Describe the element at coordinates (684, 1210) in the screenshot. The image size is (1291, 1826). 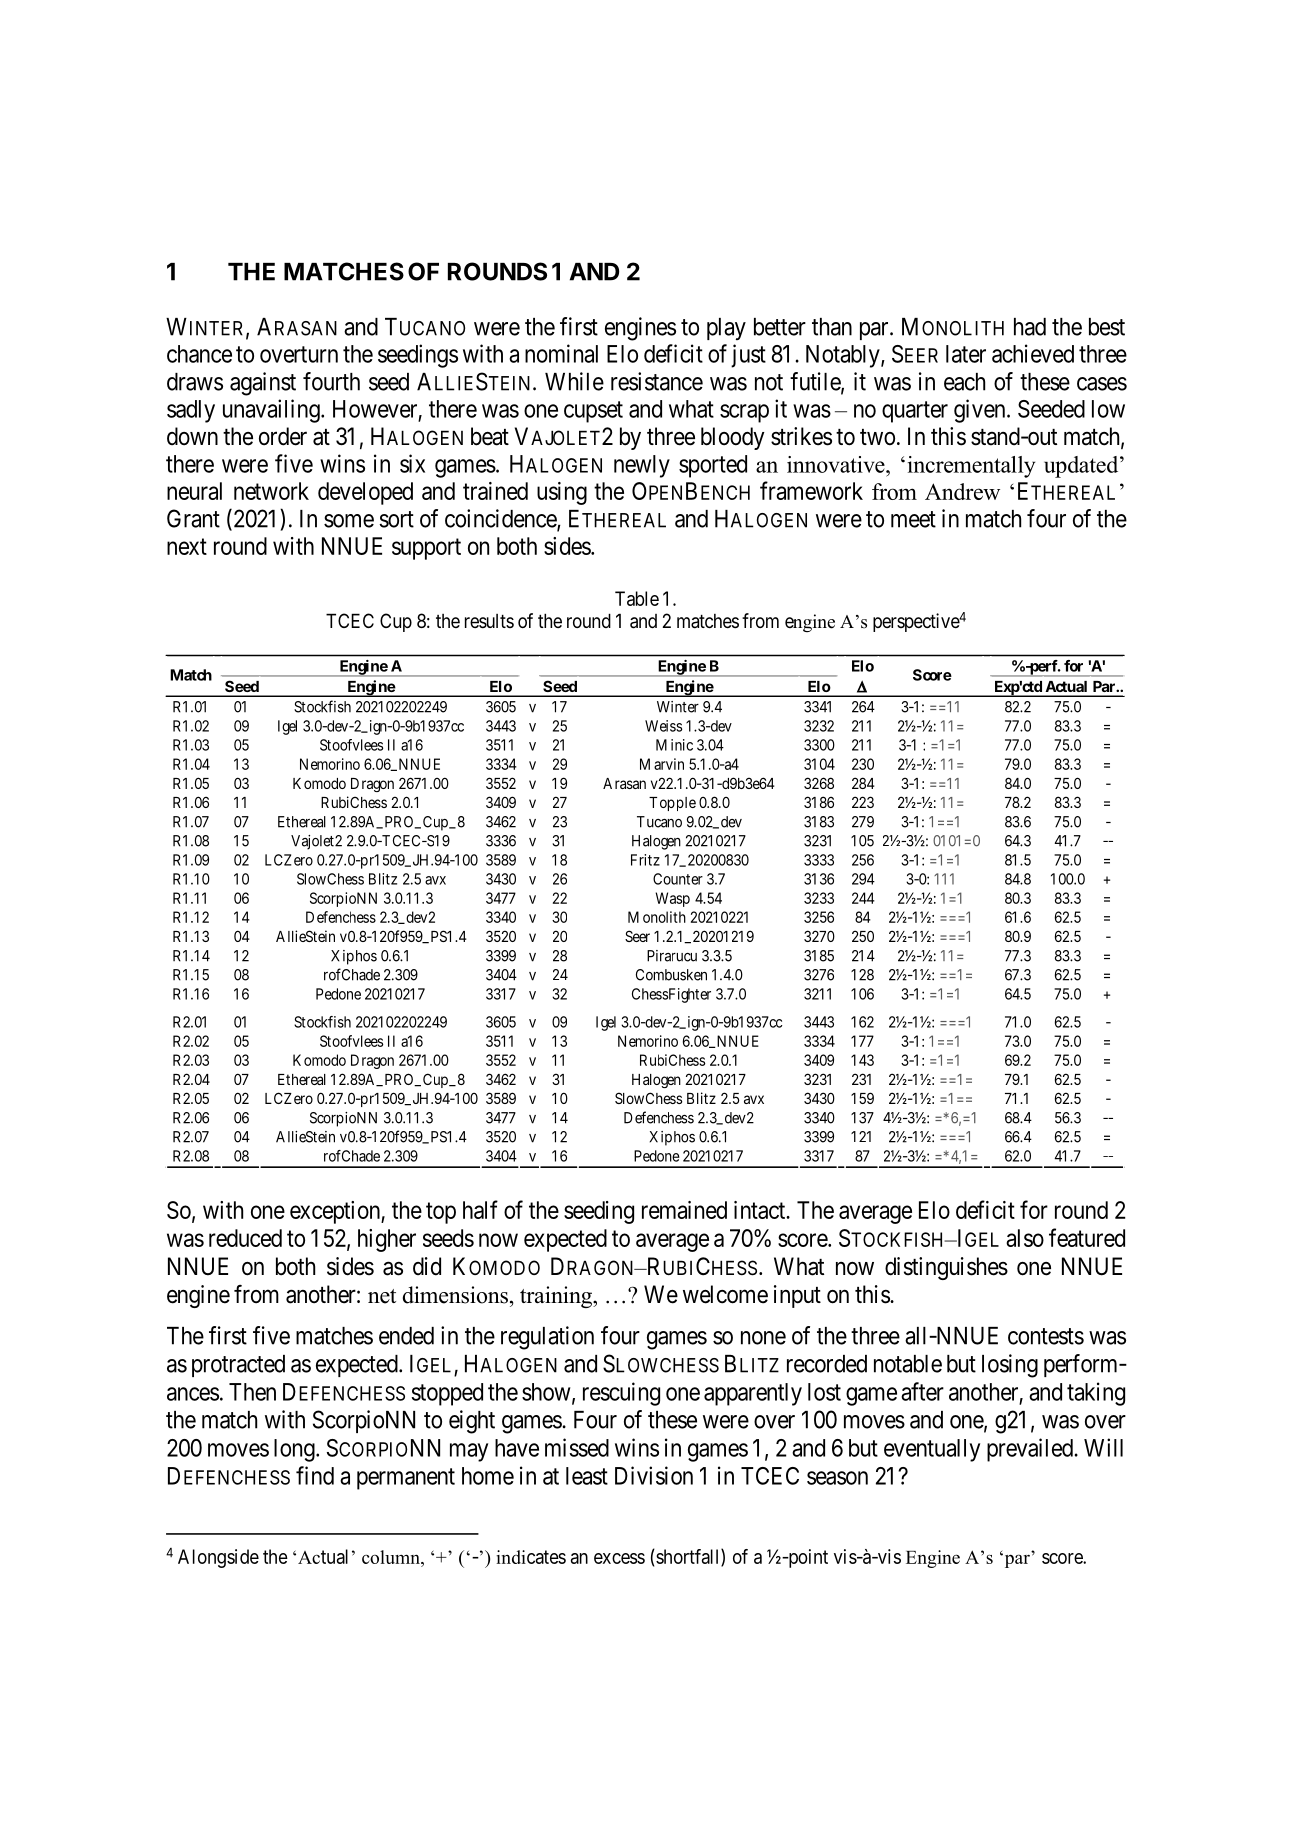
I see `remained` at that location.
